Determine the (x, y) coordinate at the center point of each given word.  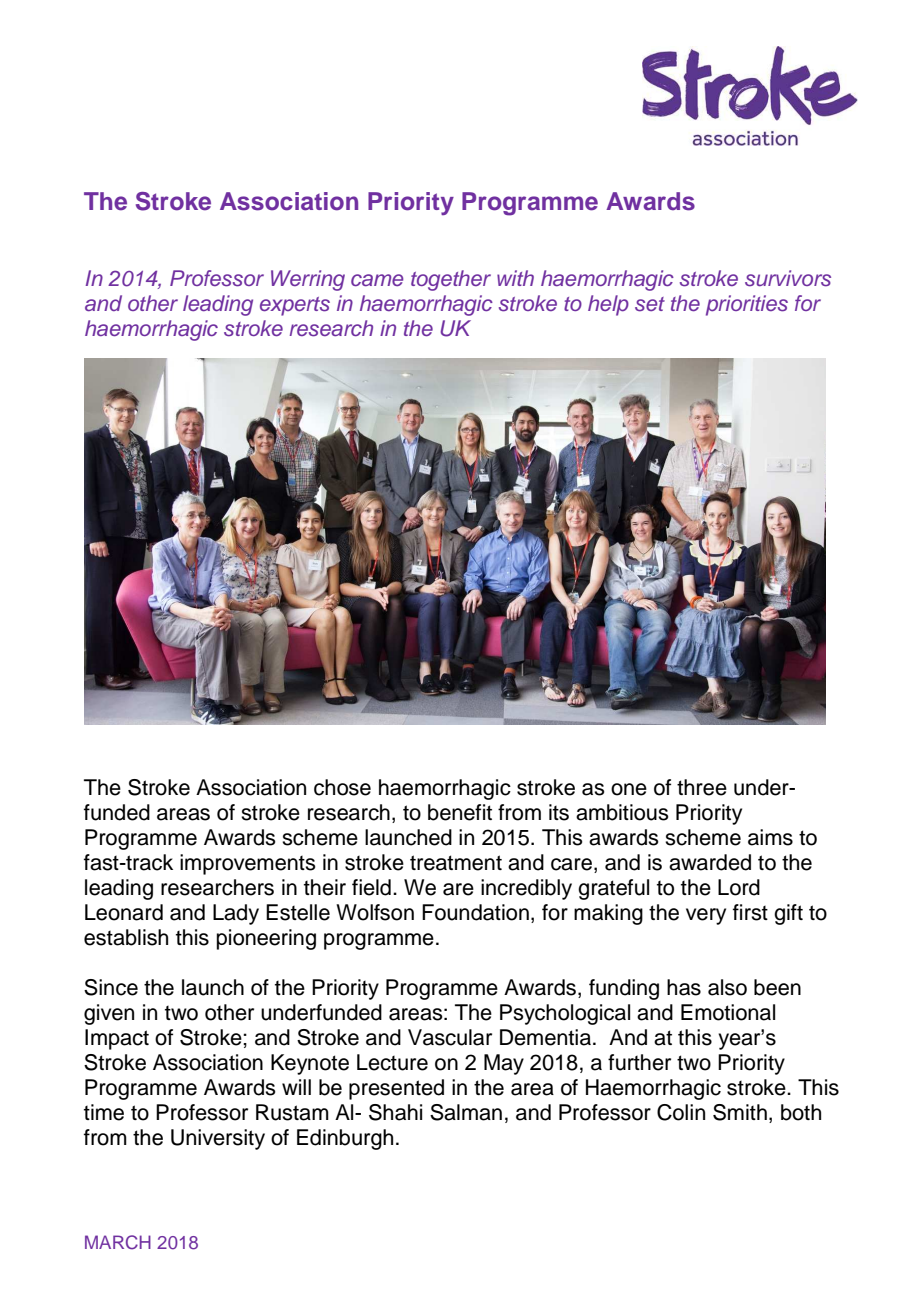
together (451, 280)
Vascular (450, 1037)
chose (342, 787)
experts (295, 306)
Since (111, 987)
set (650, 304)
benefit (460, 812)
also (727, 987)
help (608, 305)
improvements (248, 864)
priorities (747, 305)
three (702, 787)
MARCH (118, 1242)
